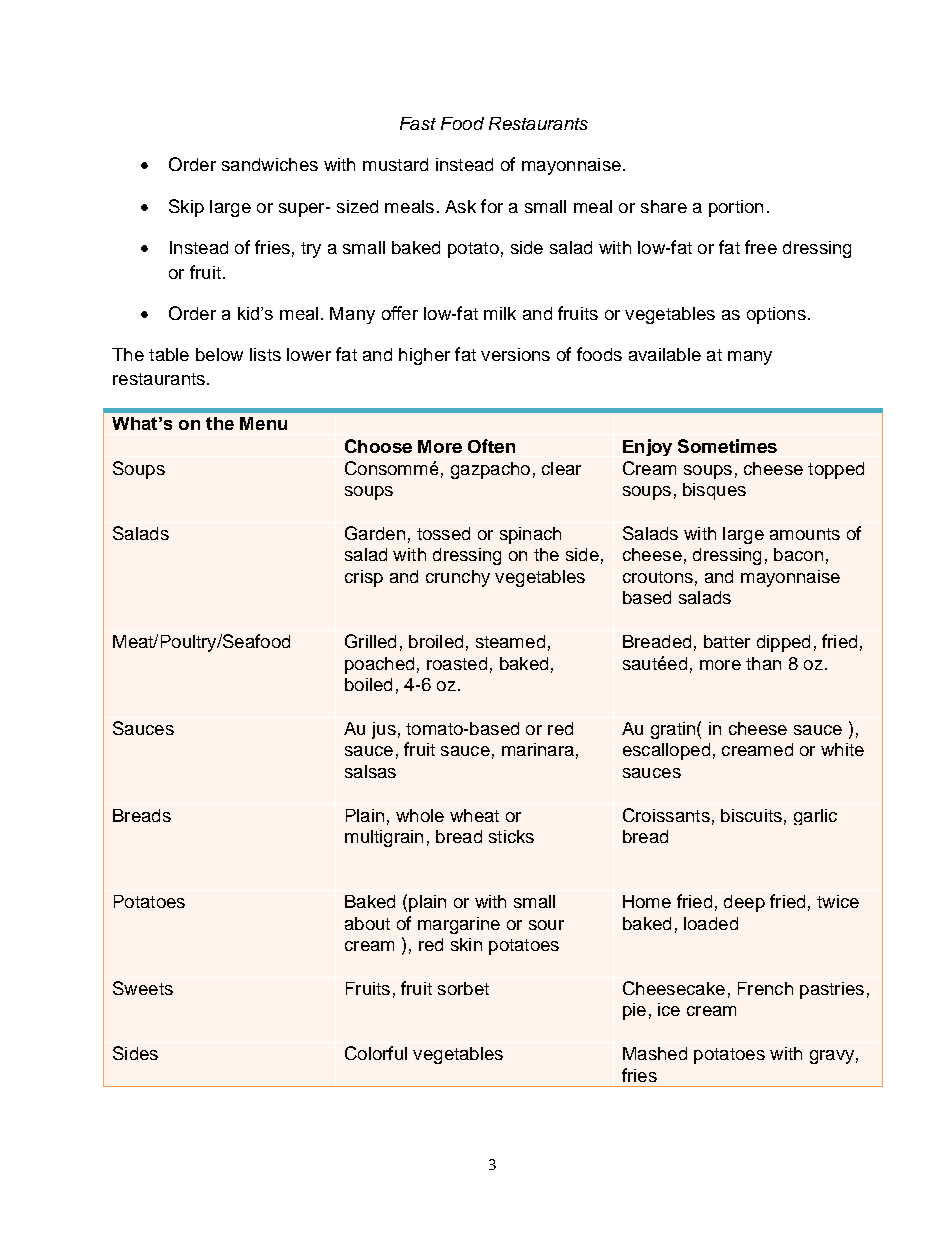 This document has width=952, height=1233. Describe the element at coordinates (736, 208) in the document. I see `portion` at that location.
